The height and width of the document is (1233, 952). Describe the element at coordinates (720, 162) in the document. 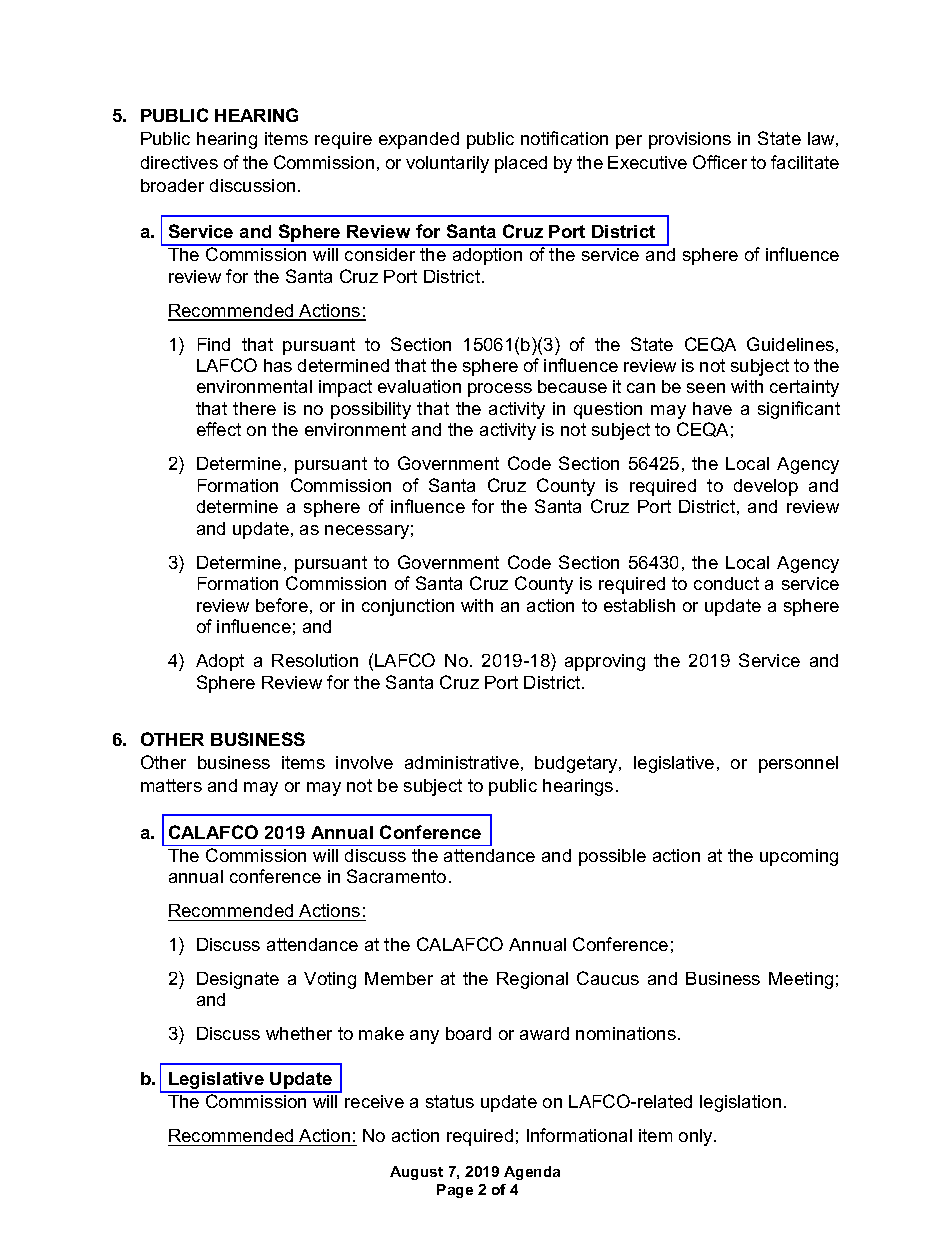

I see `Officer` at that location.
